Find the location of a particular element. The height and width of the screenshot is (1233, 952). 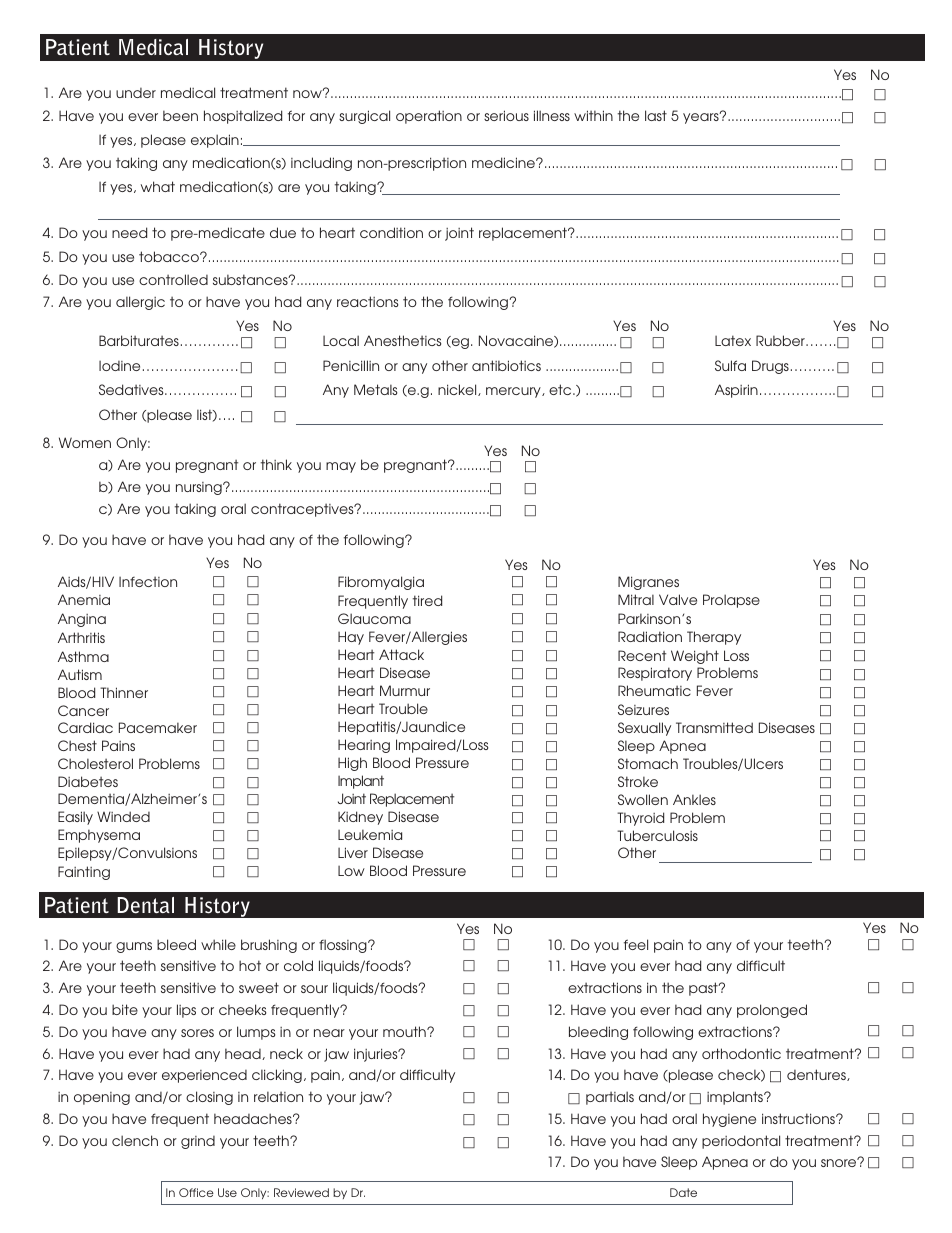

feel is located at coordinates (636, 944).
